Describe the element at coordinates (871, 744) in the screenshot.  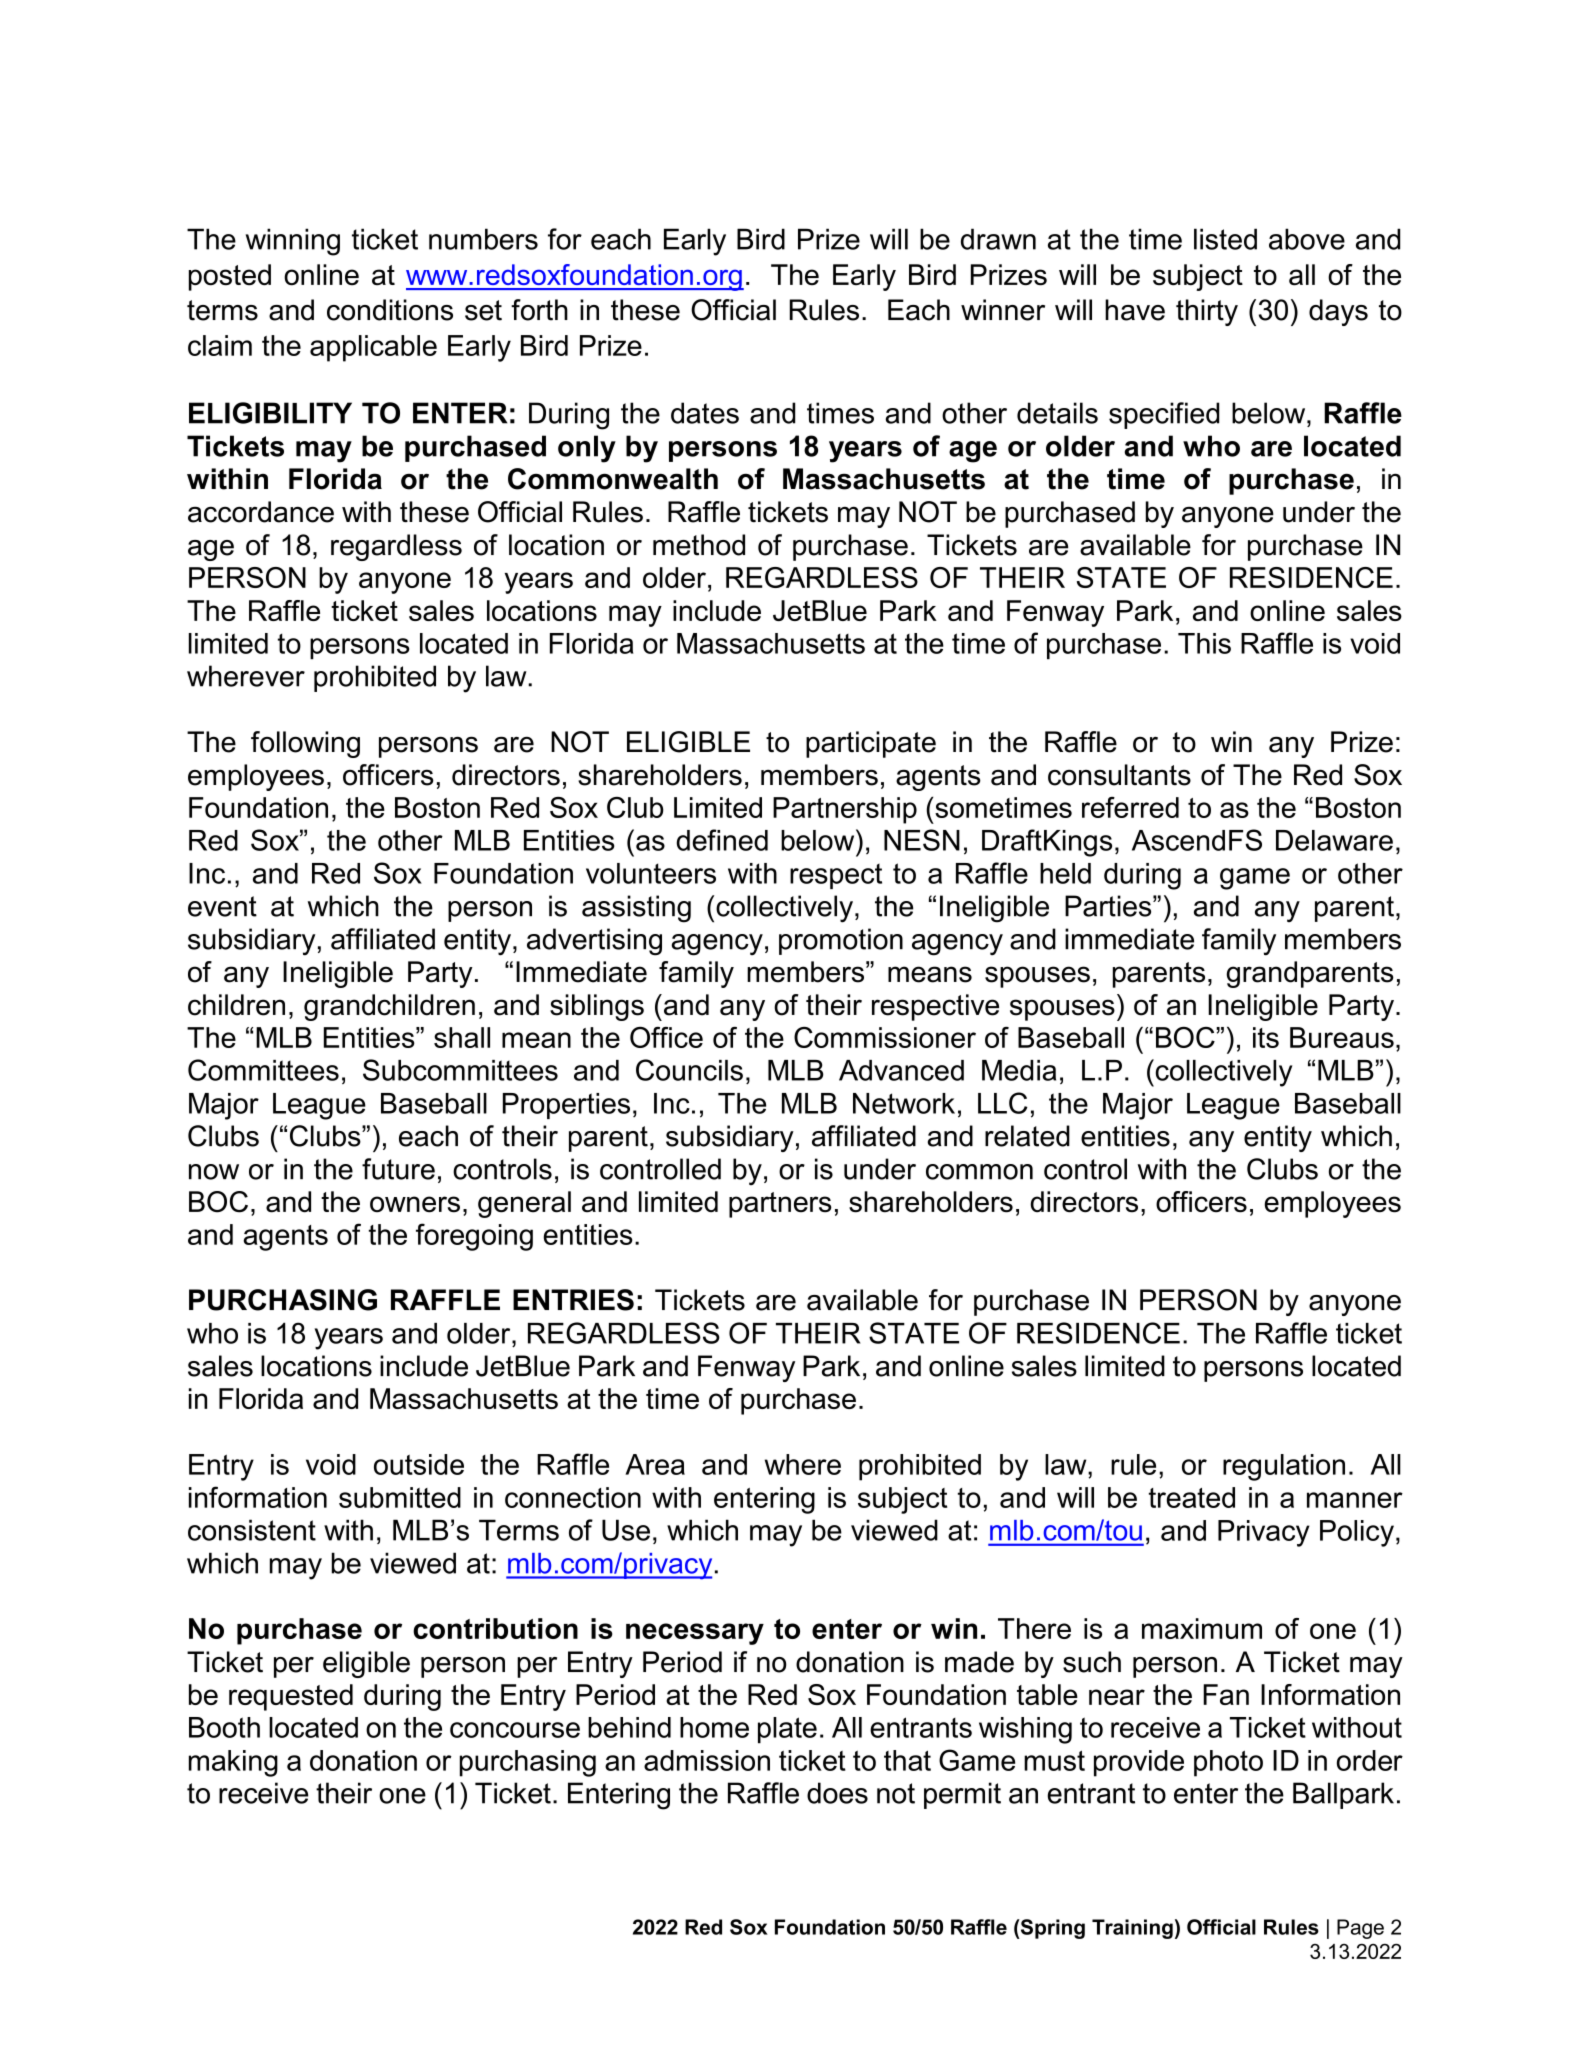
I see `participate` at that location.
